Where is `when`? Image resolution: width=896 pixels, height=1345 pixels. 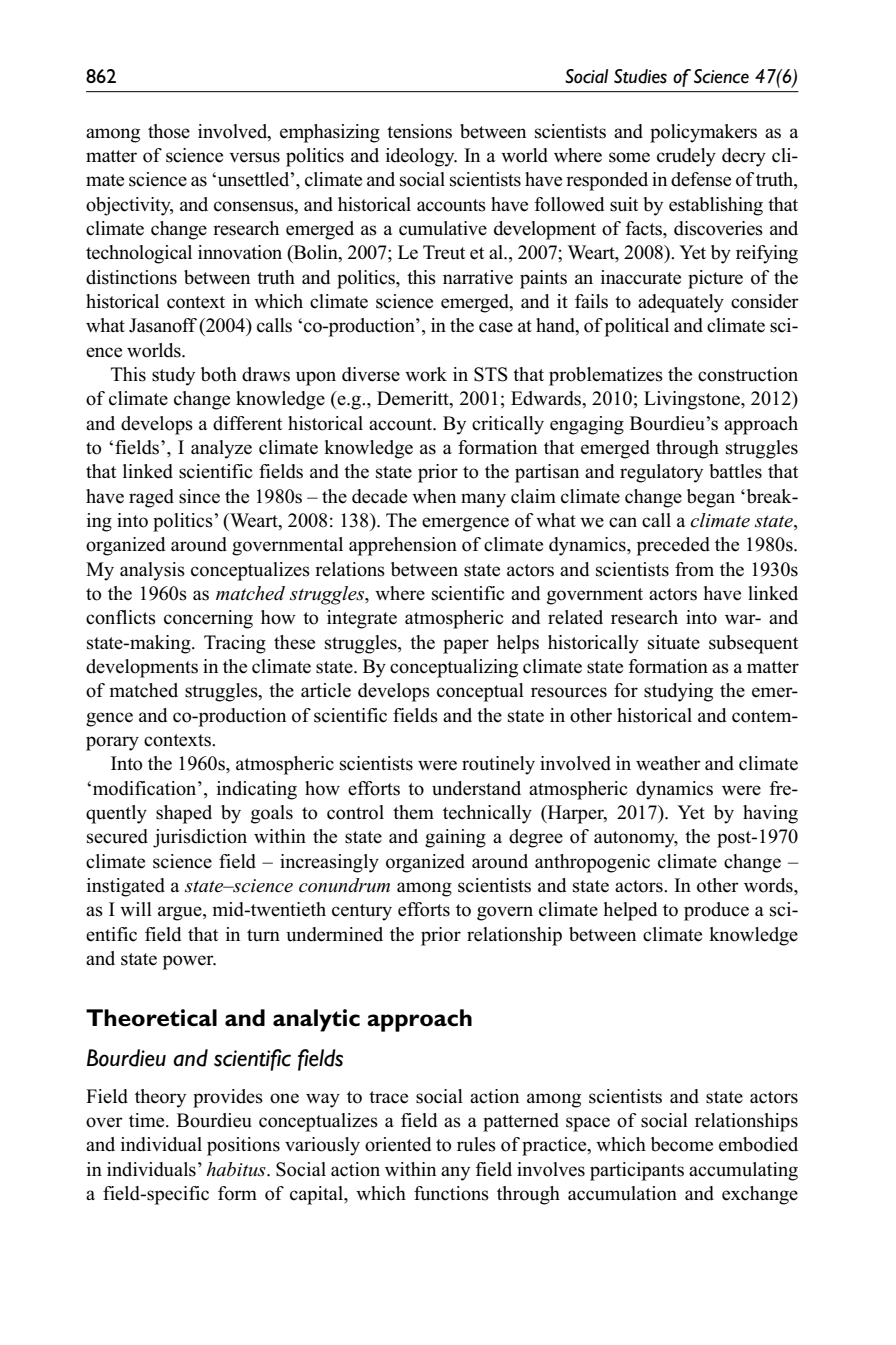
when is located at coordinates (434, 496).
